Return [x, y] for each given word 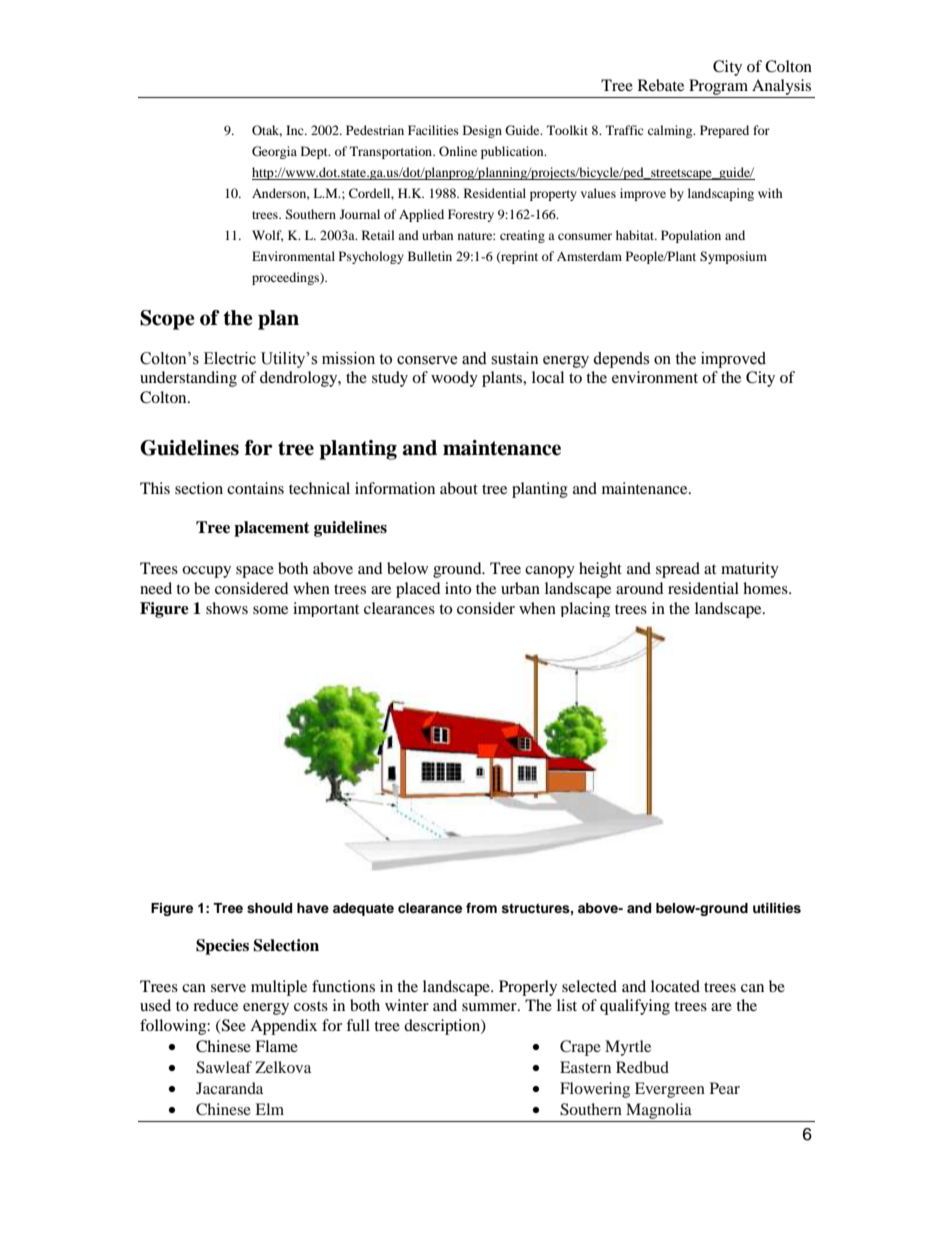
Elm [269, 1109]
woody [454, 379]
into [458, 588]
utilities [777, 908]
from [481, 908]
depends [621, 360]
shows [227, 608]
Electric [230, 358]
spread [678, 570]
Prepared [724, 131]
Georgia [274, 152]
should [269, 908]
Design [482, 131]
